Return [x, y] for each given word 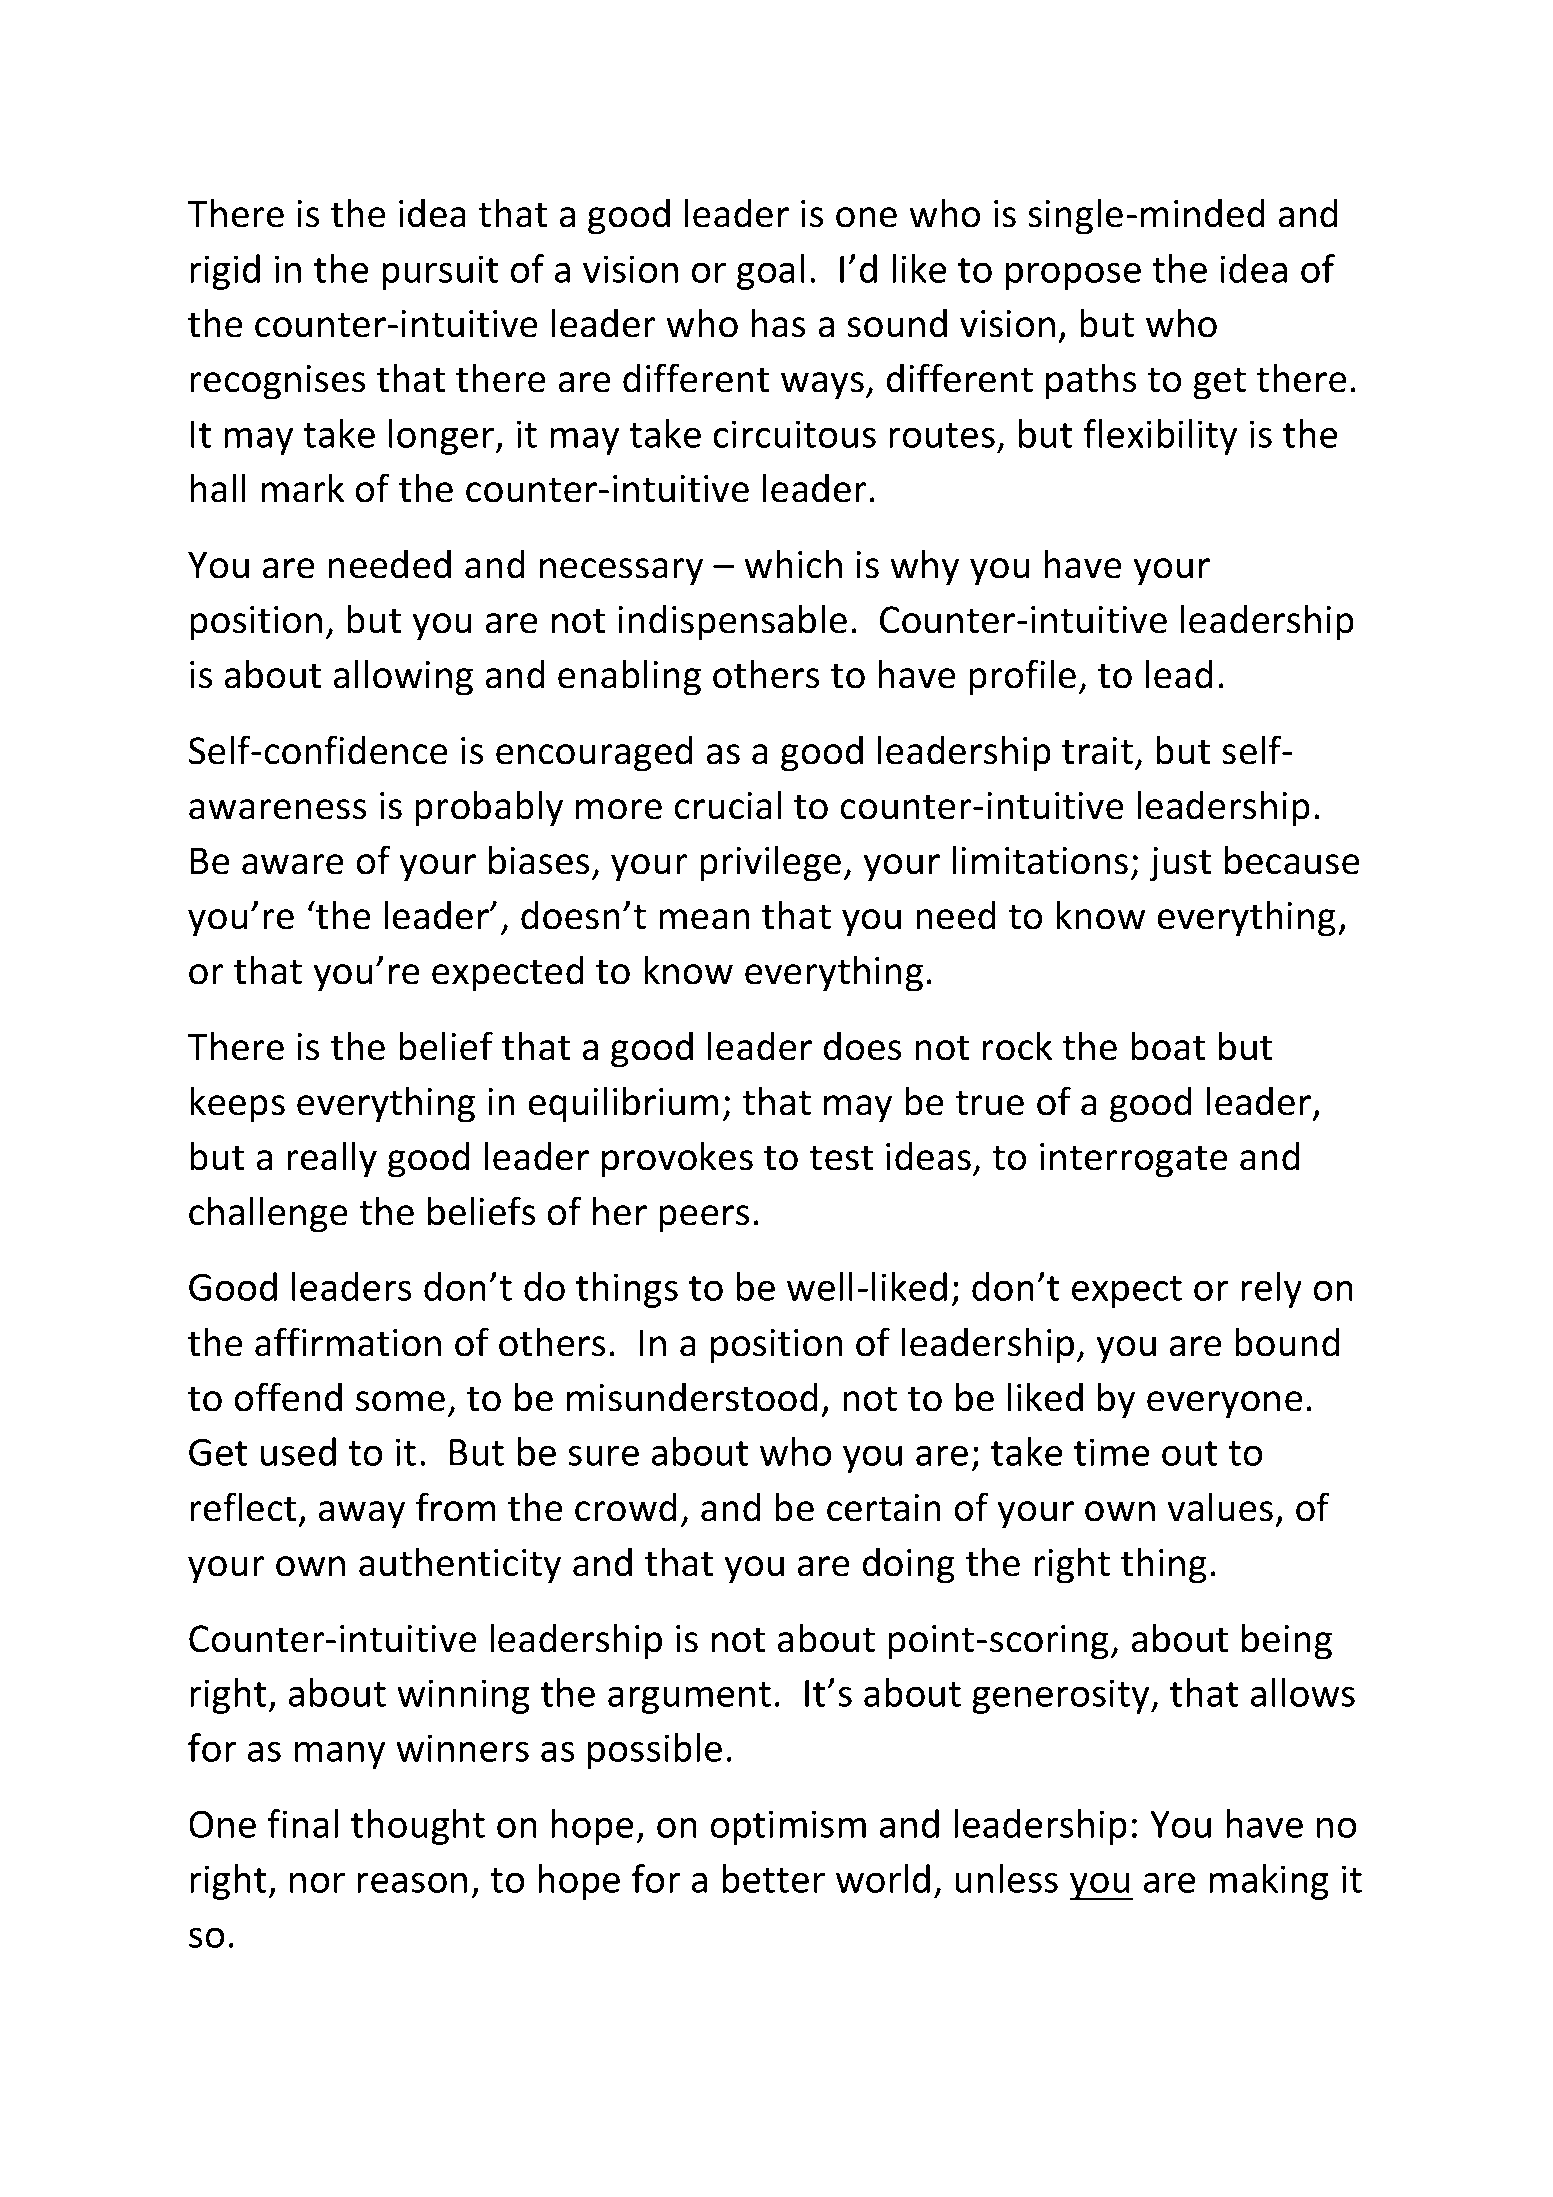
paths [1091, 381]
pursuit [440, 272]
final [302, 1823]
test [841, 1158]
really [332, 1159]
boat [1168, 1046]
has [778, 323]
